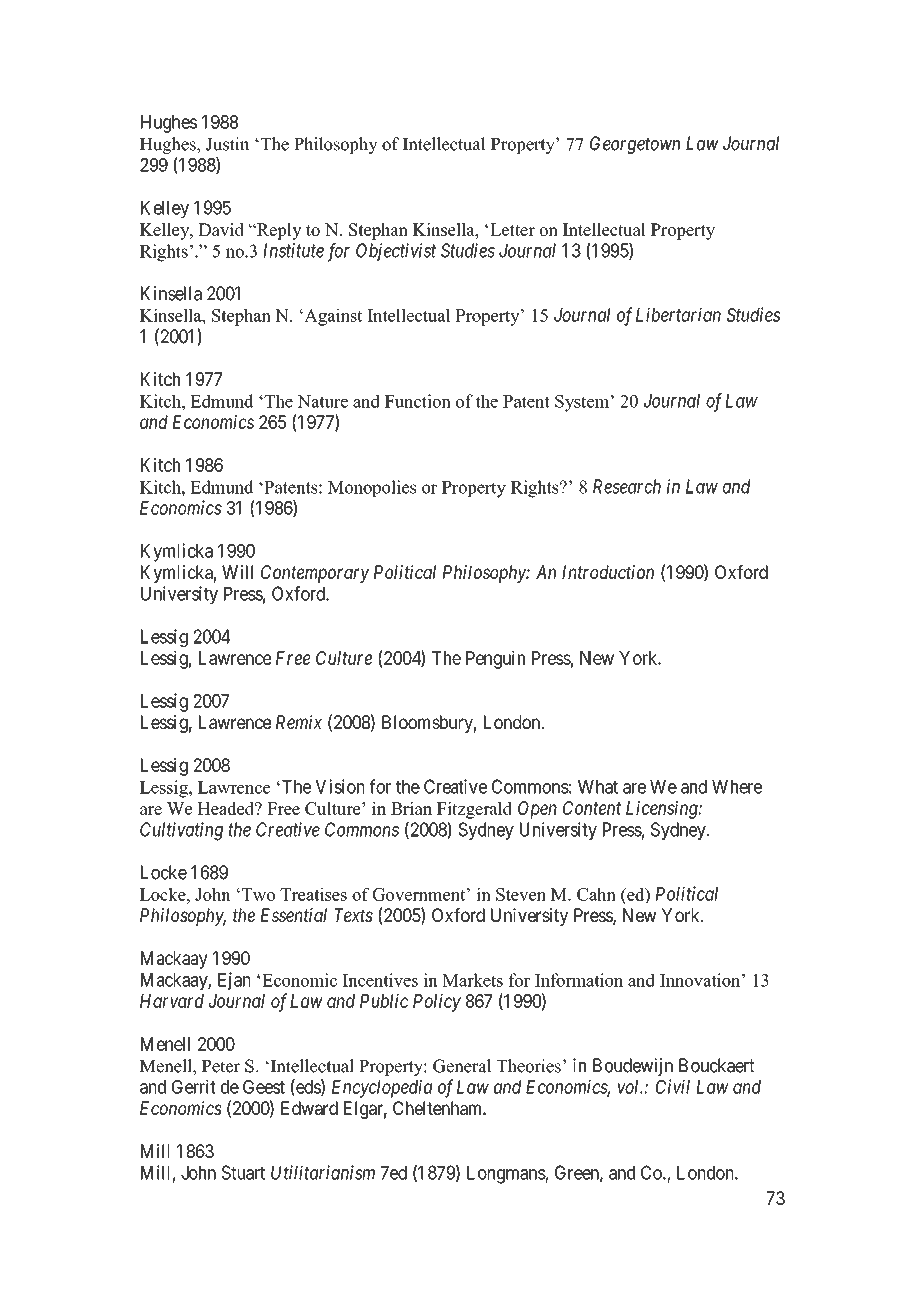 The image size is (924, 1308). What do you see at coordinates (512, 229) in the screenshot?
I see `Letter` at bounding box center [512, 229].
